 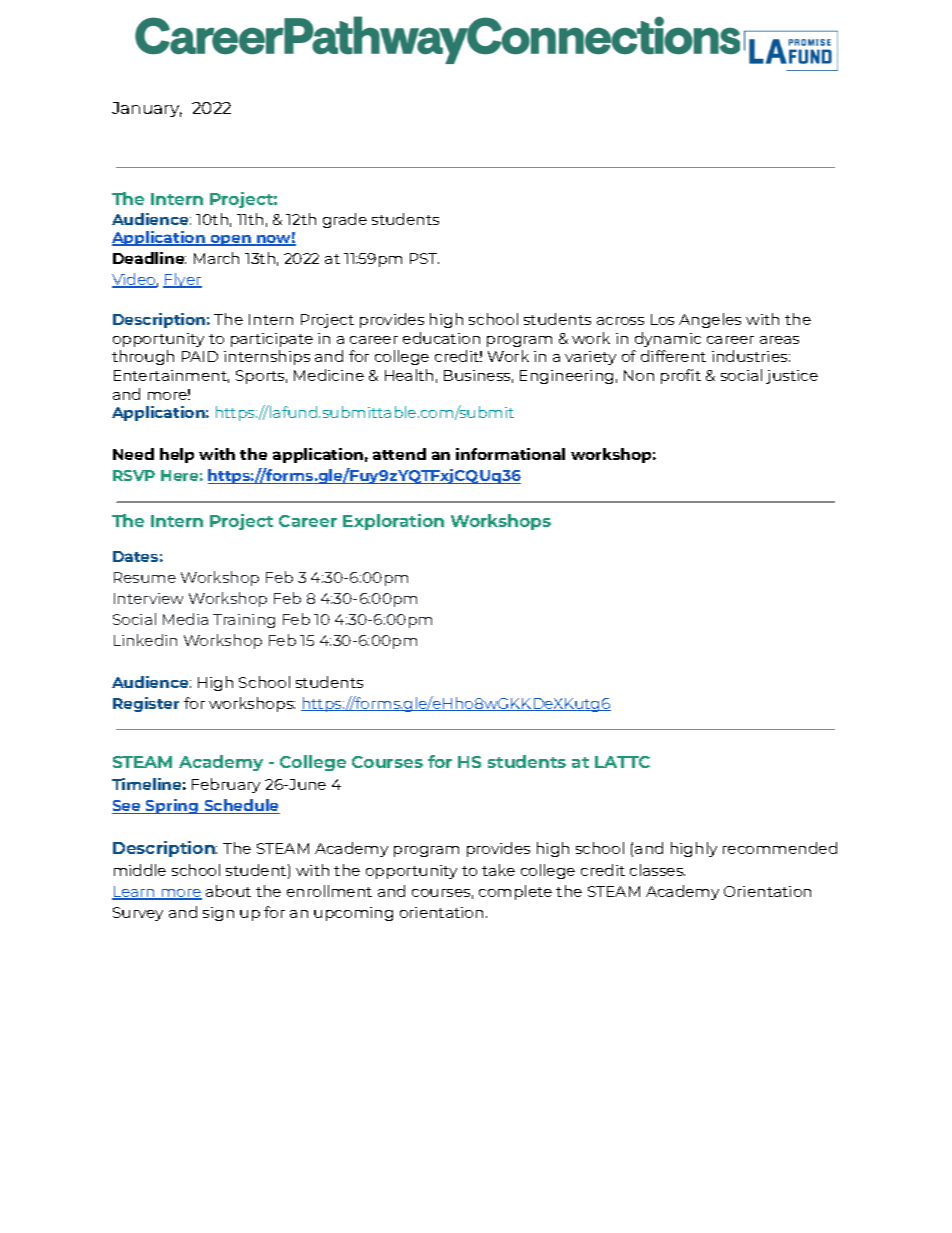 I want to click on Register, so click(x=146, y=704).
